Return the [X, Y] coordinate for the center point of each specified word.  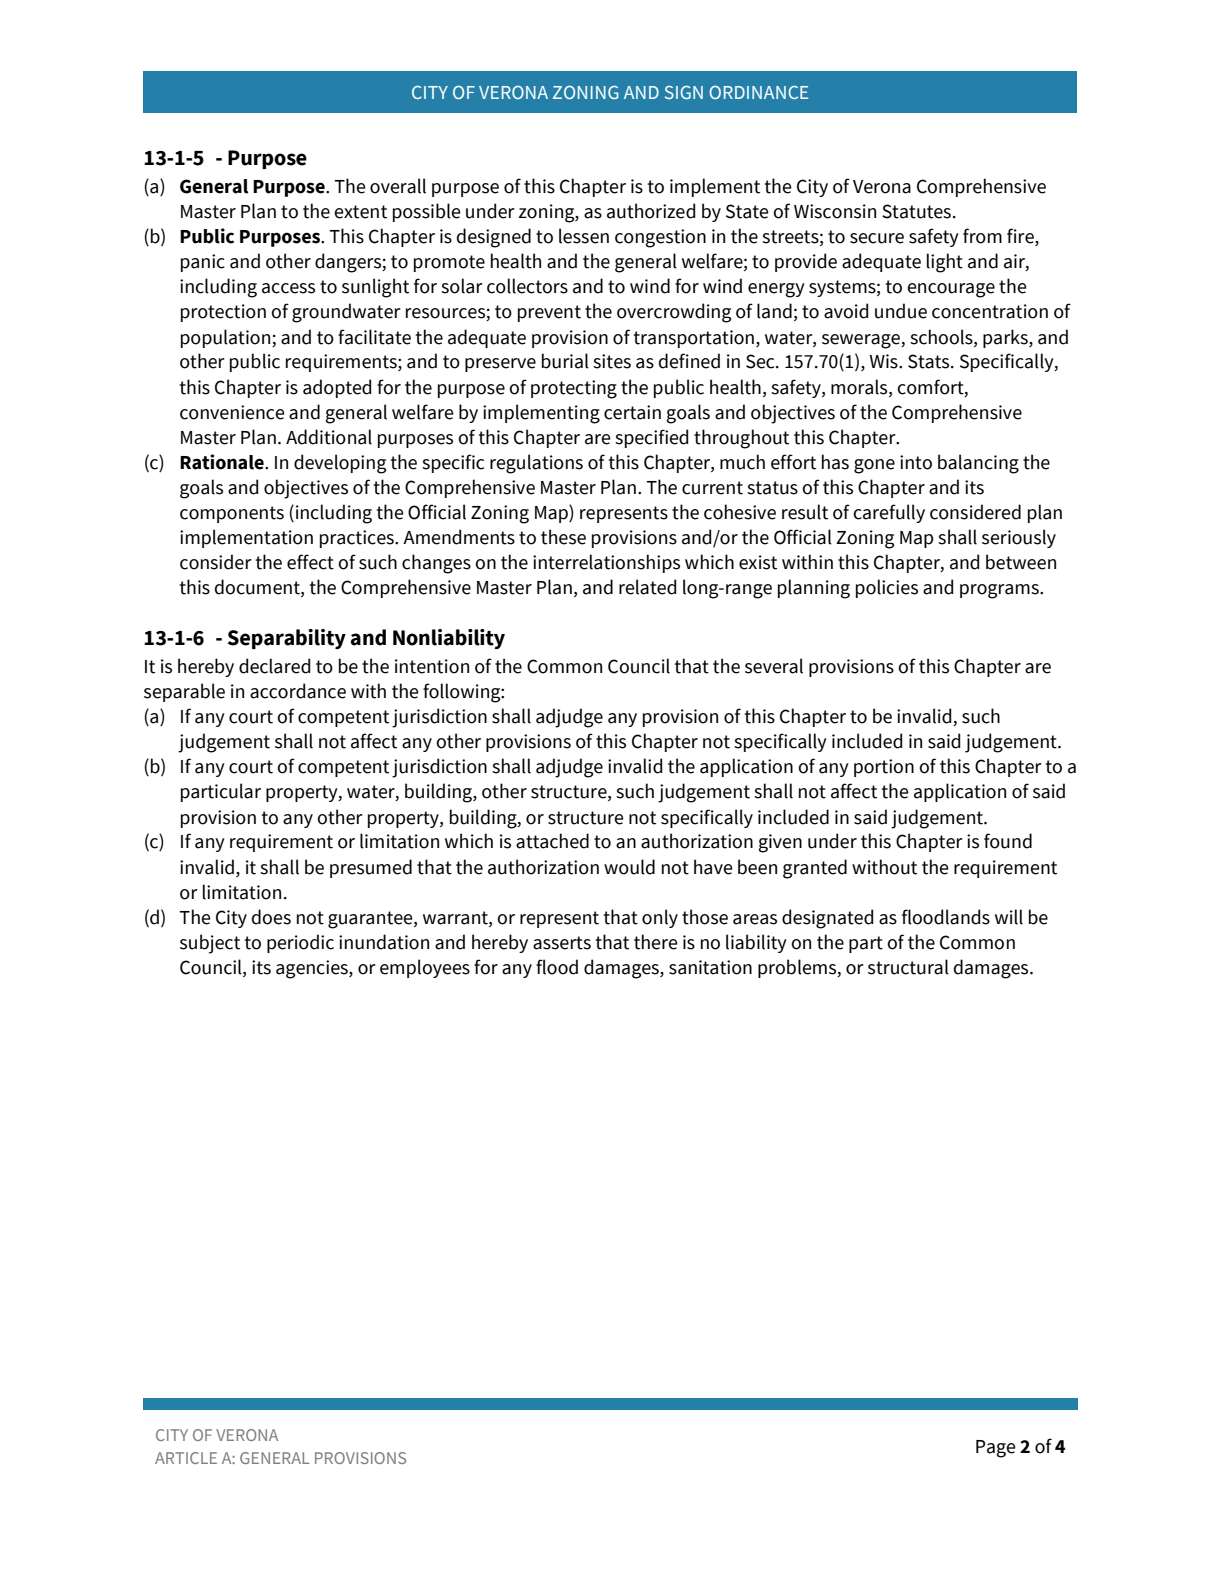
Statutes [916, 211]
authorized [651, 211]
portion [884, 768]
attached [552, 841]
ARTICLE [186, 1458]
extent [360, 212]
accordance [298, 691]
